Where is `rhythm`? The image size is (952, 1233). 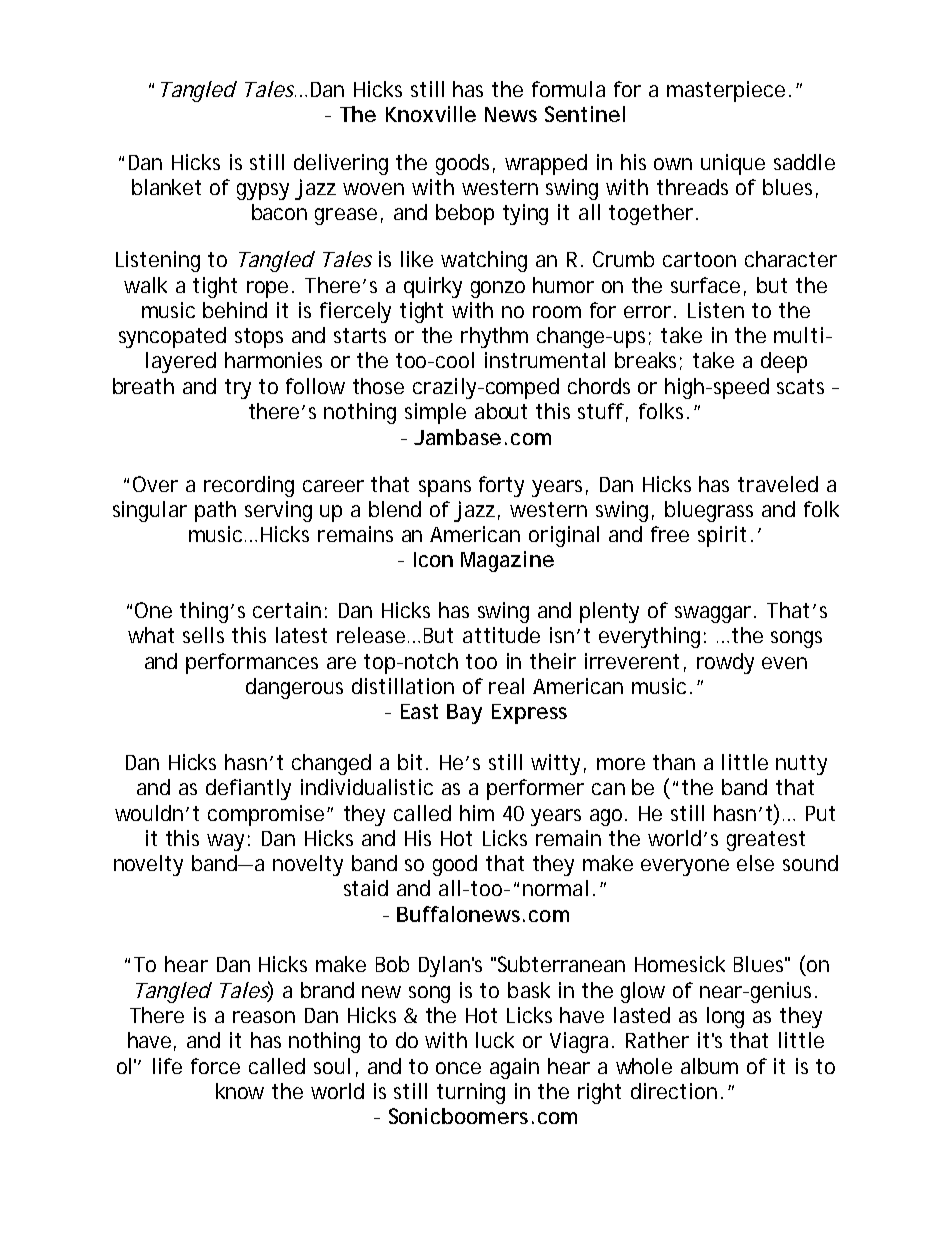
rhythm is located at coordinates (494, 337).
